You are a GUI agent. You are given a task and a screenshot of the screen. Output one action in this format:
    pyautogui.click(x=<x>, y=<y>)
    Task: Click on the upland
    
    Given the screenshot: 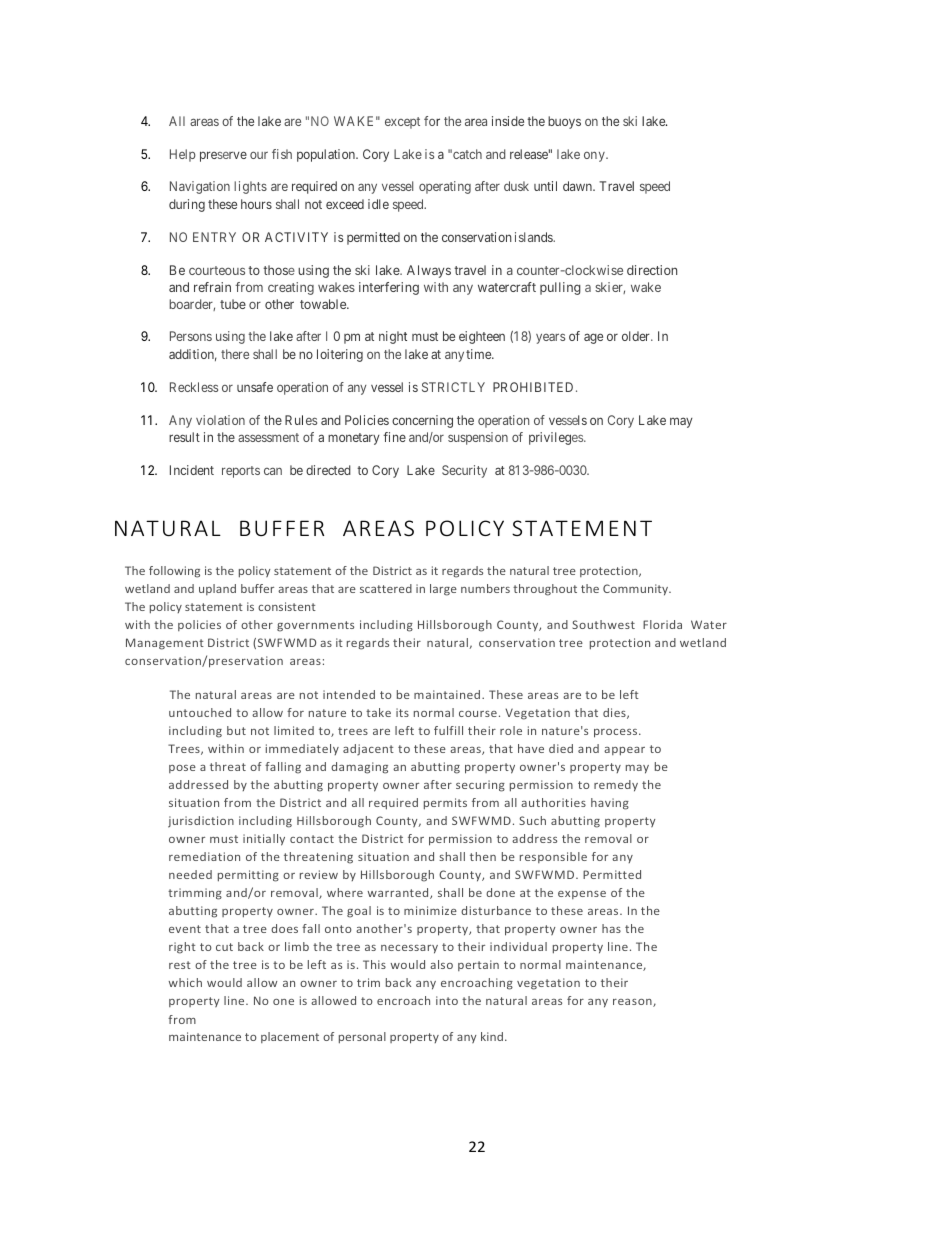 What is the action you would take?
    pyautogui.click(x=217, y=589)
